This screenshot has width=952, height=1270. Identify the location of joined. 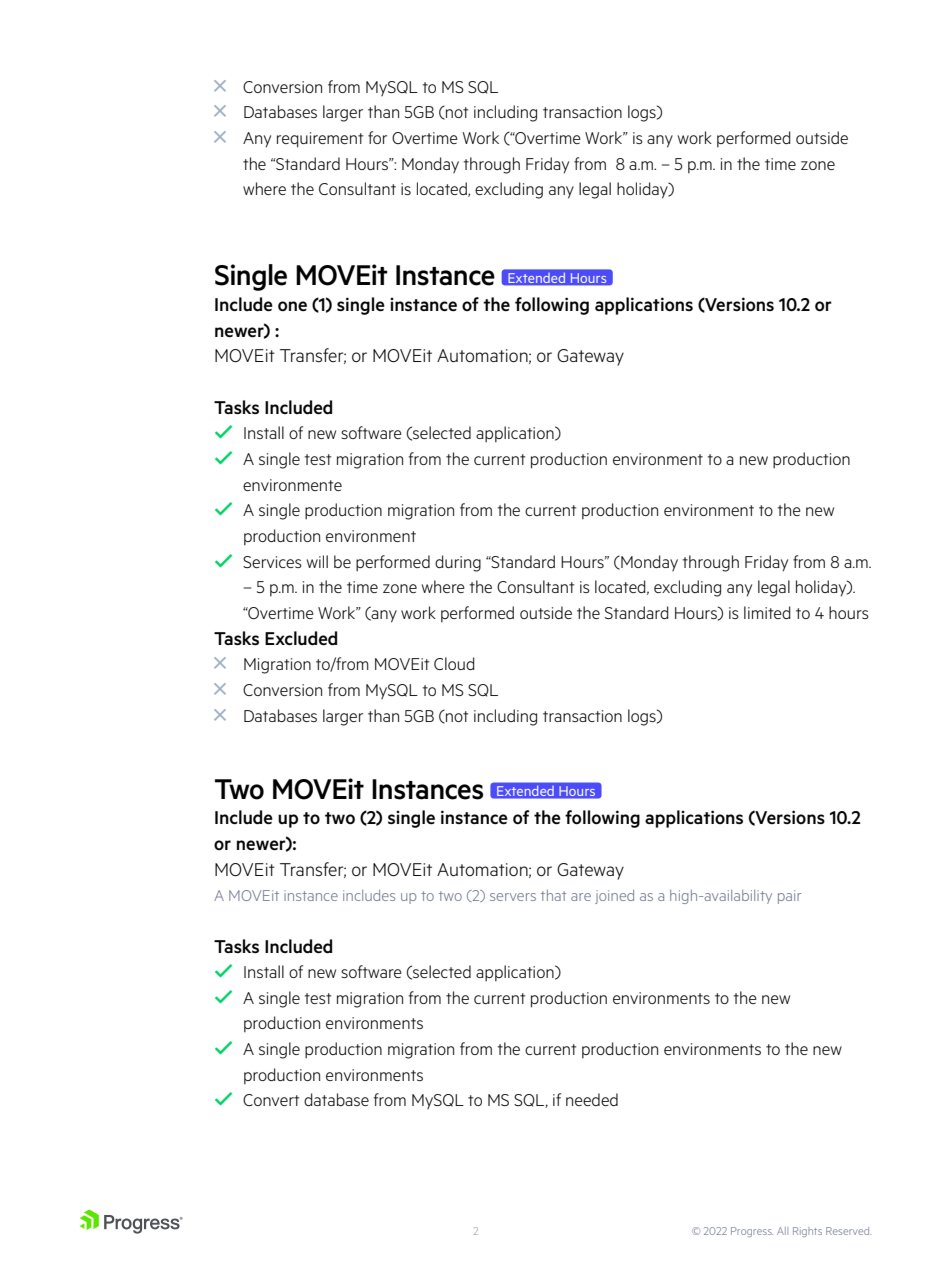
(614, 897).
